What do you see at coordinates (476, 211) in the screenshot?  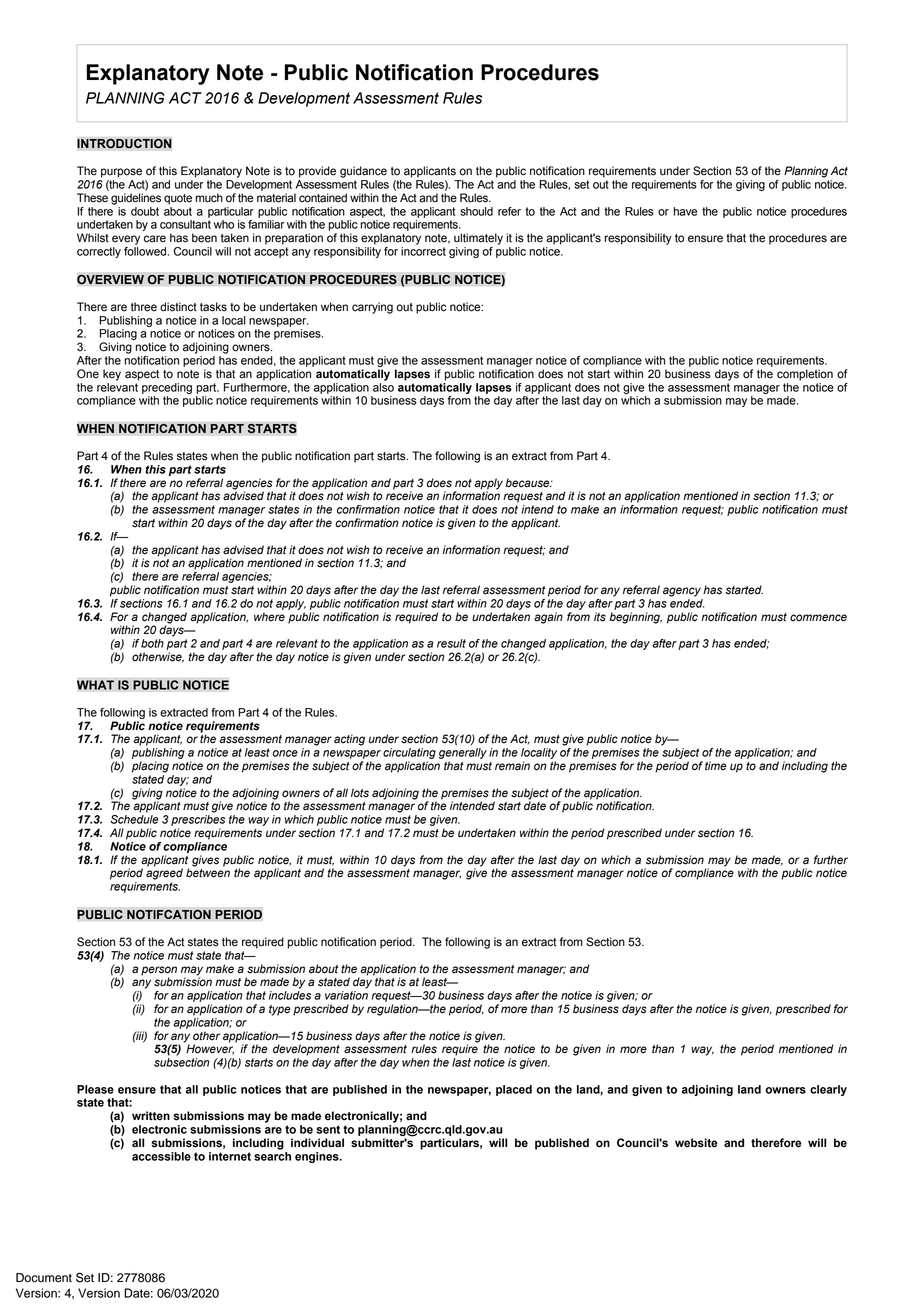 I see `should` at bounding box center [476, 211].
